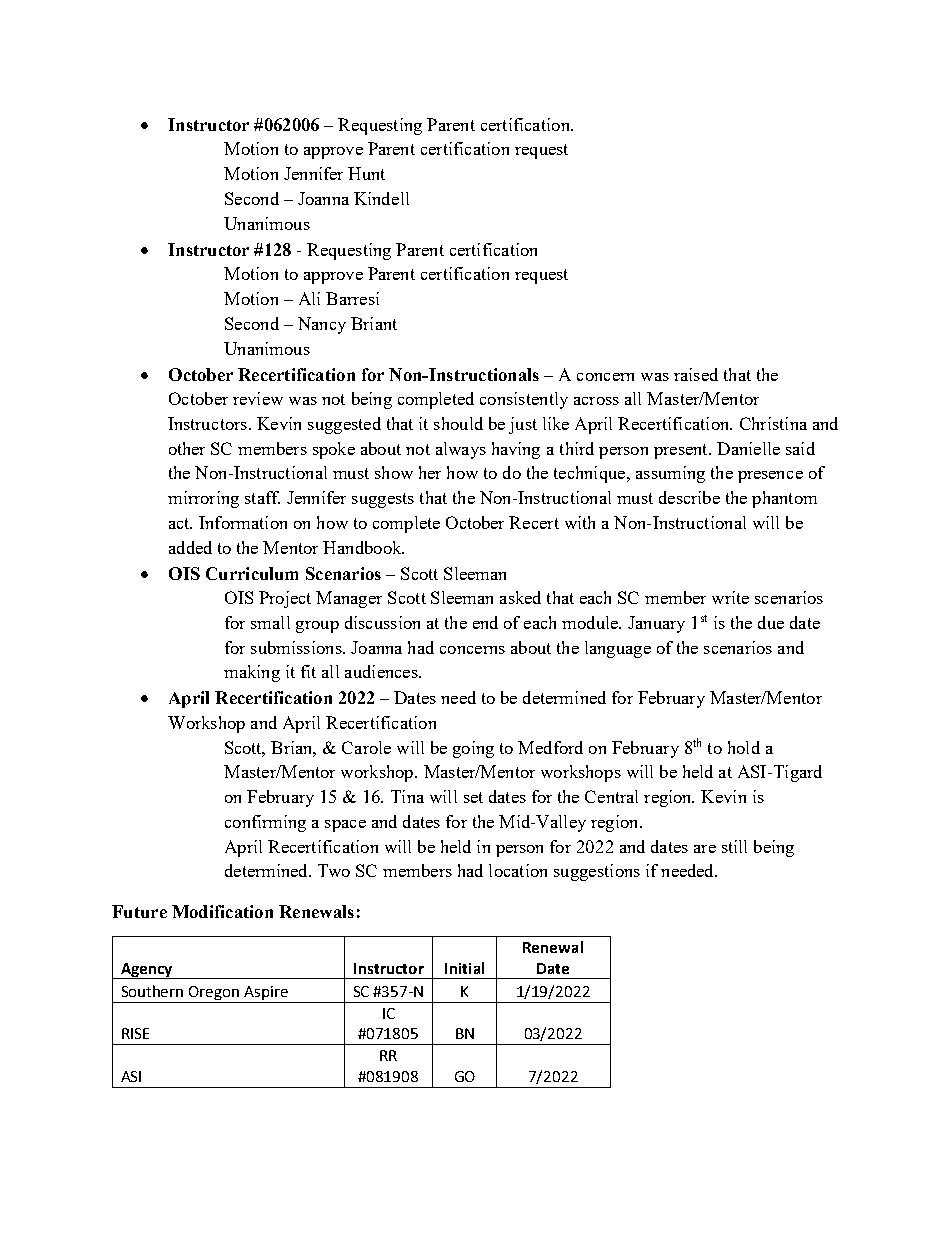  I want to click on end, so click(485, 622).
